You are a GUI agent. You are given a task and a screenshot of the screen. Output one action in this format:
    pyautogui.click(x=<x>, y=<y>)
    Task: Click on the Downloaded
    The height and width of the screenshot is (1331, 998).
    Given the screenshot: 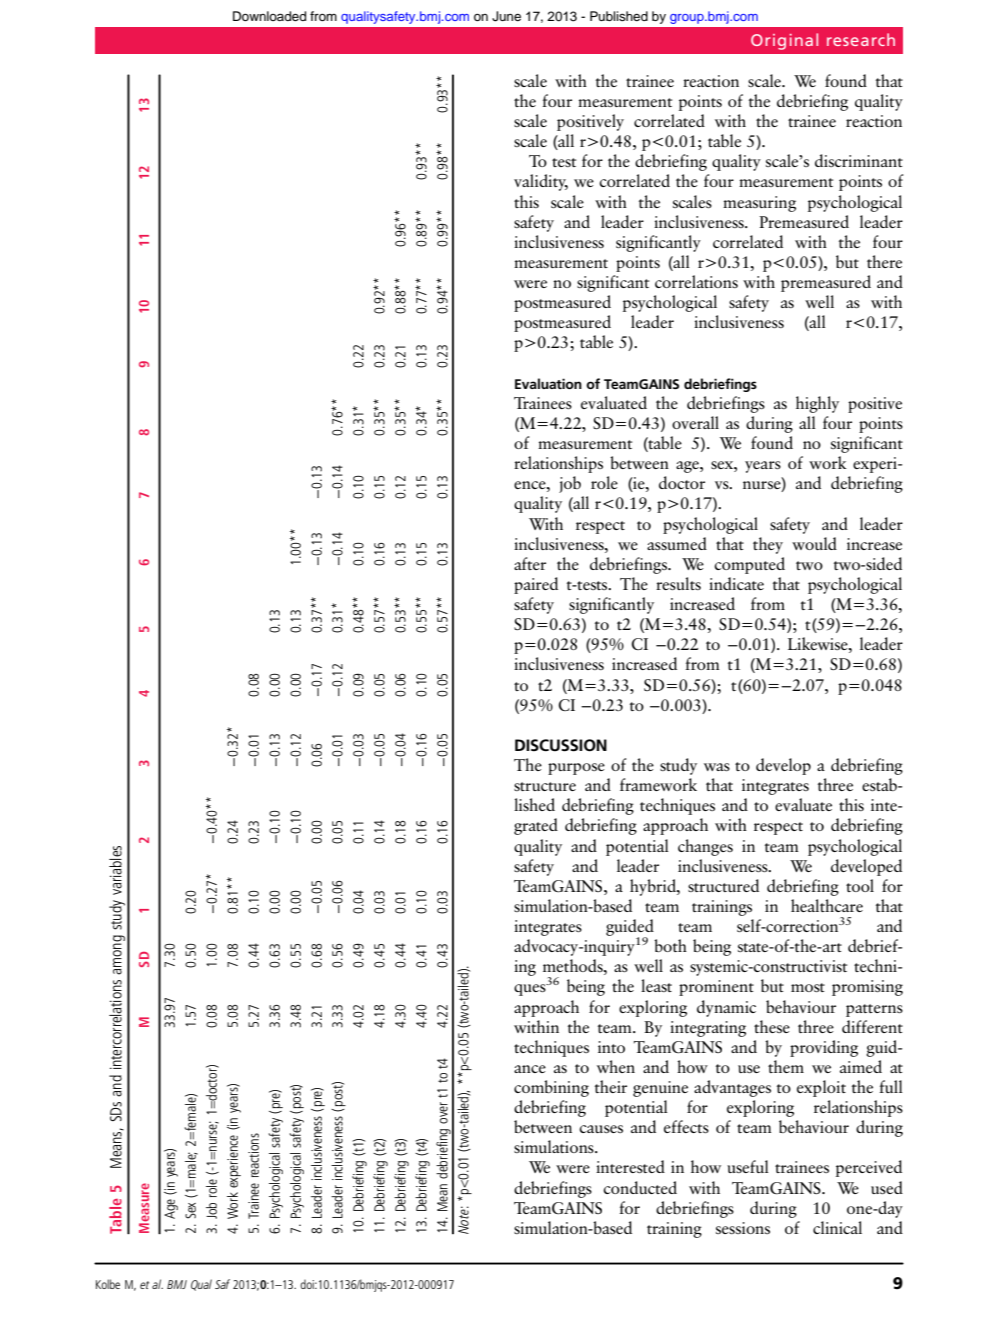 What is the action you would take?
    pyautogui.click(x=269, y=16)
